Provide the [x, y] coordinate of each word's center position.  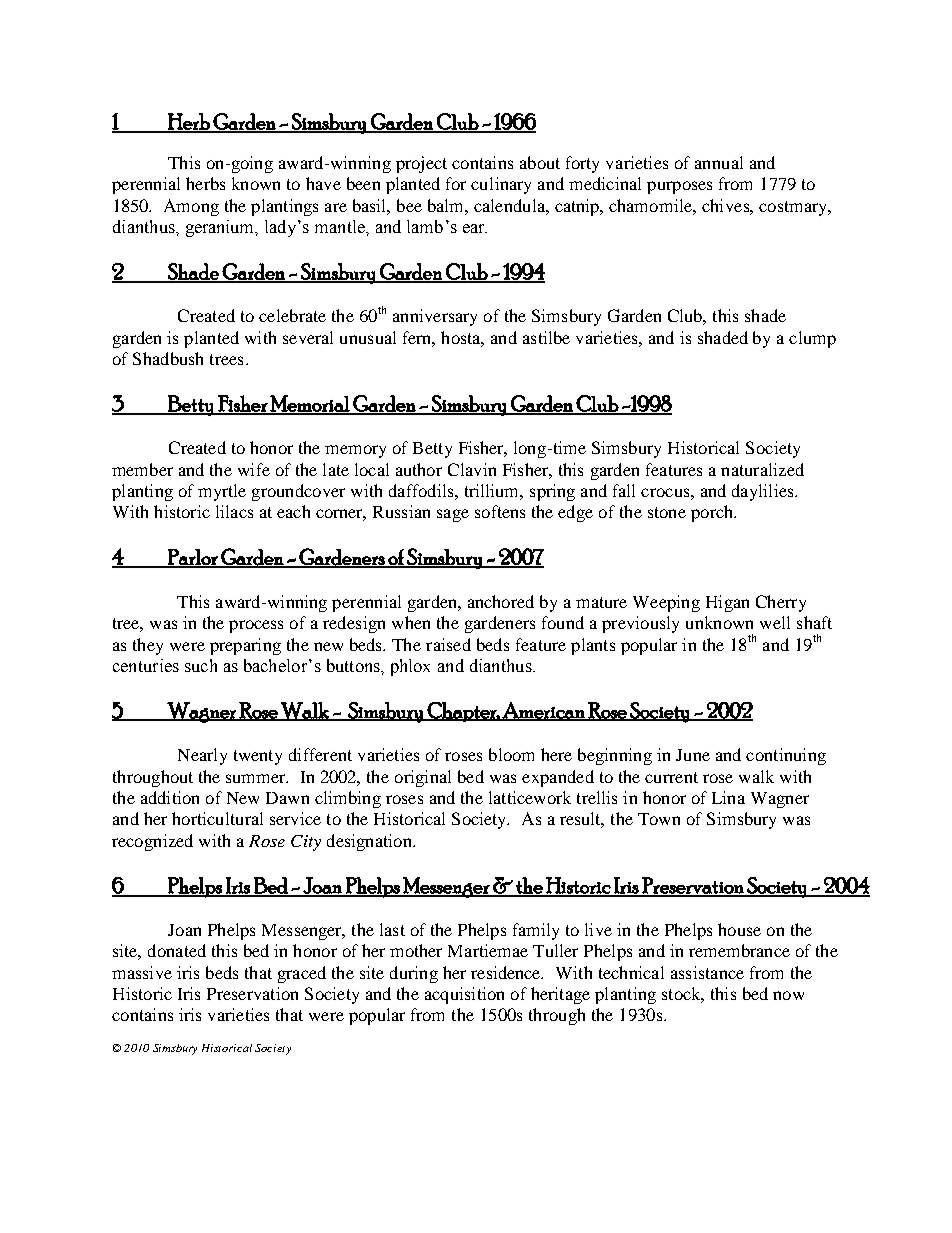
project [421, 164]
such [201, 665]
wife [254, 469]
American [544, 711]
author [419, 469]
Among [191, 207]
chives [726, 205]
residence [507, 972]
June [693, 755]
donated [177, 950]
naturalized [762, 469]
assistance [707, 972]
